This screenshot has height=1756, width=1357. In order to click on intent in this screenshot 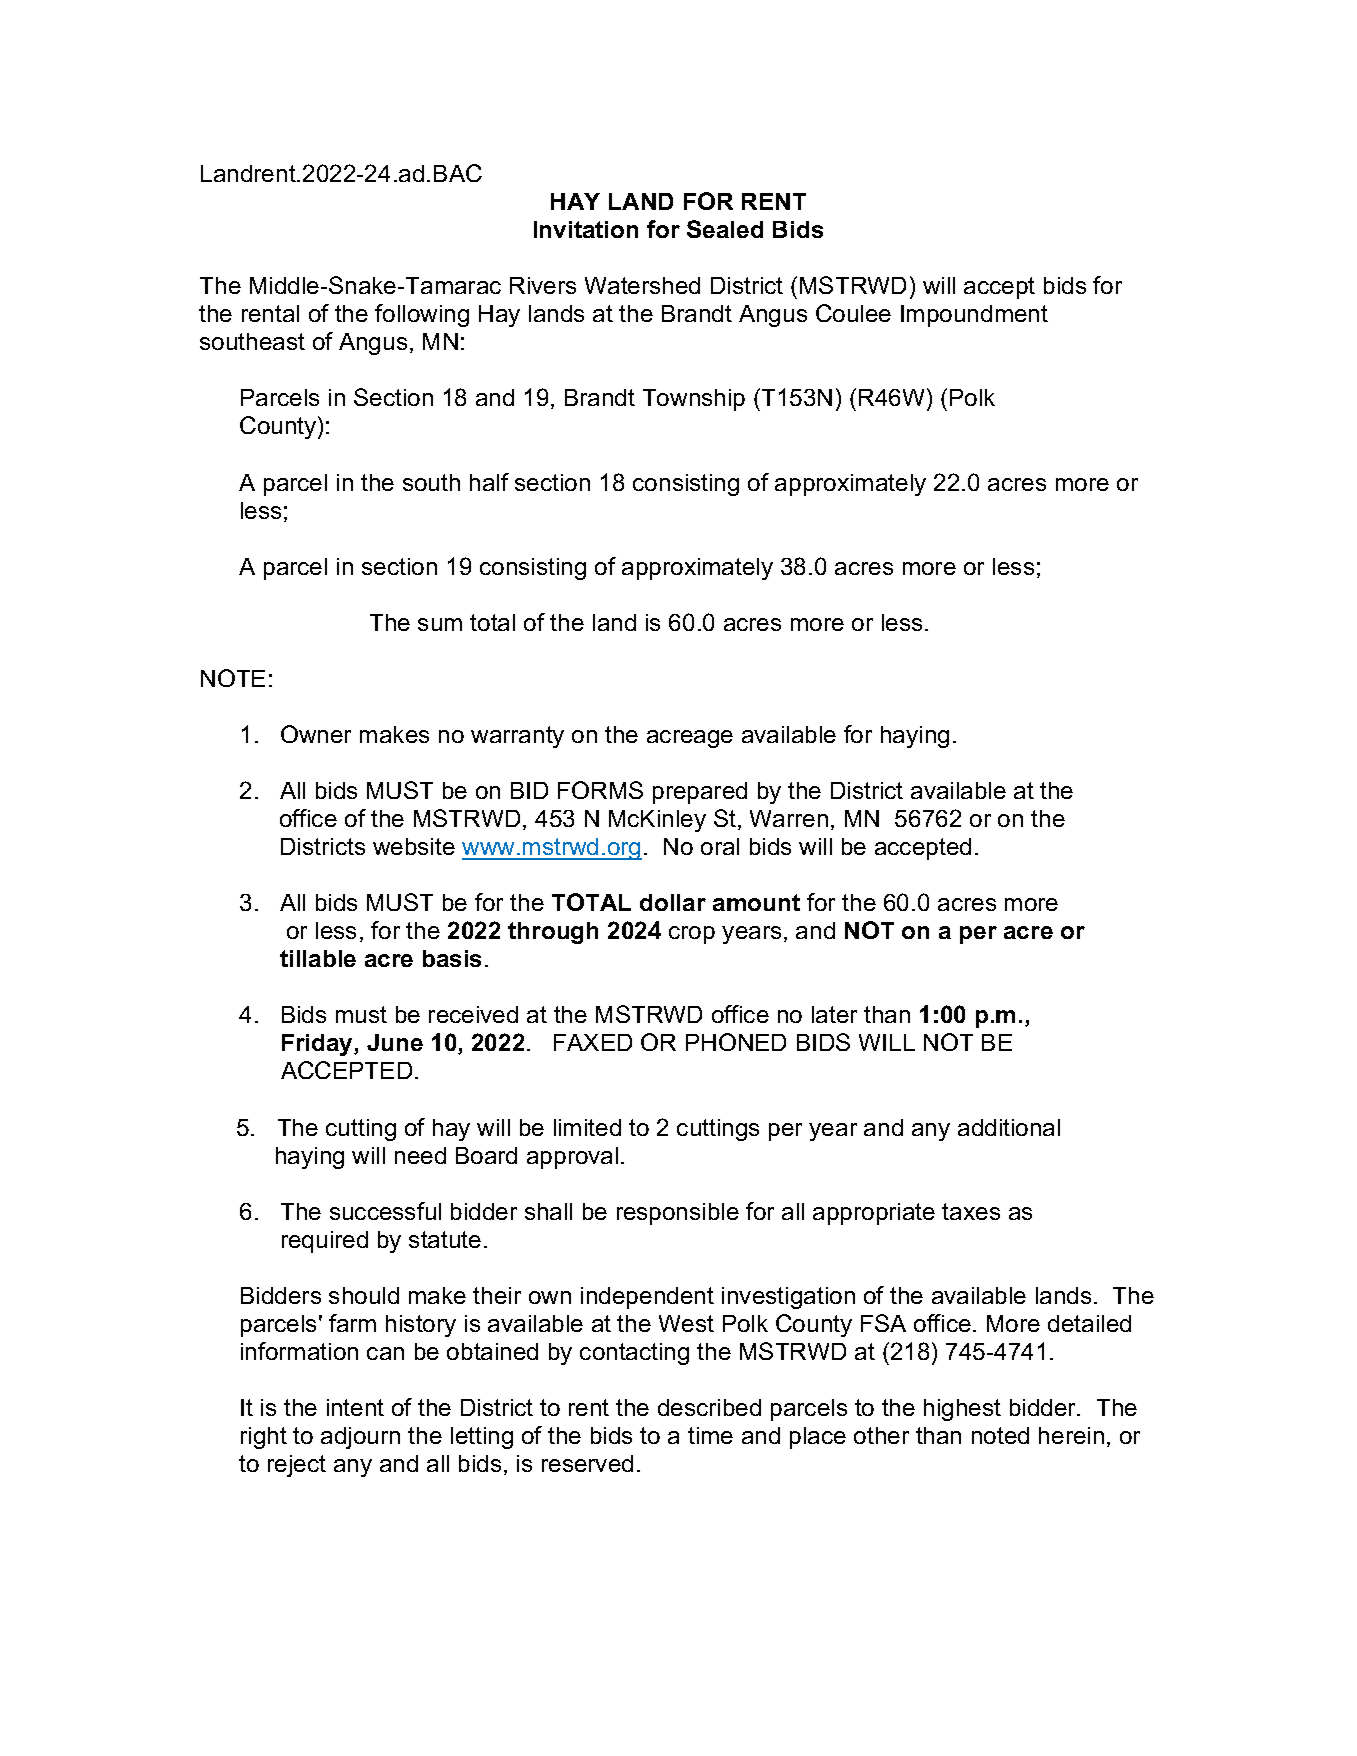, I will do `click(355, 1407)`.
